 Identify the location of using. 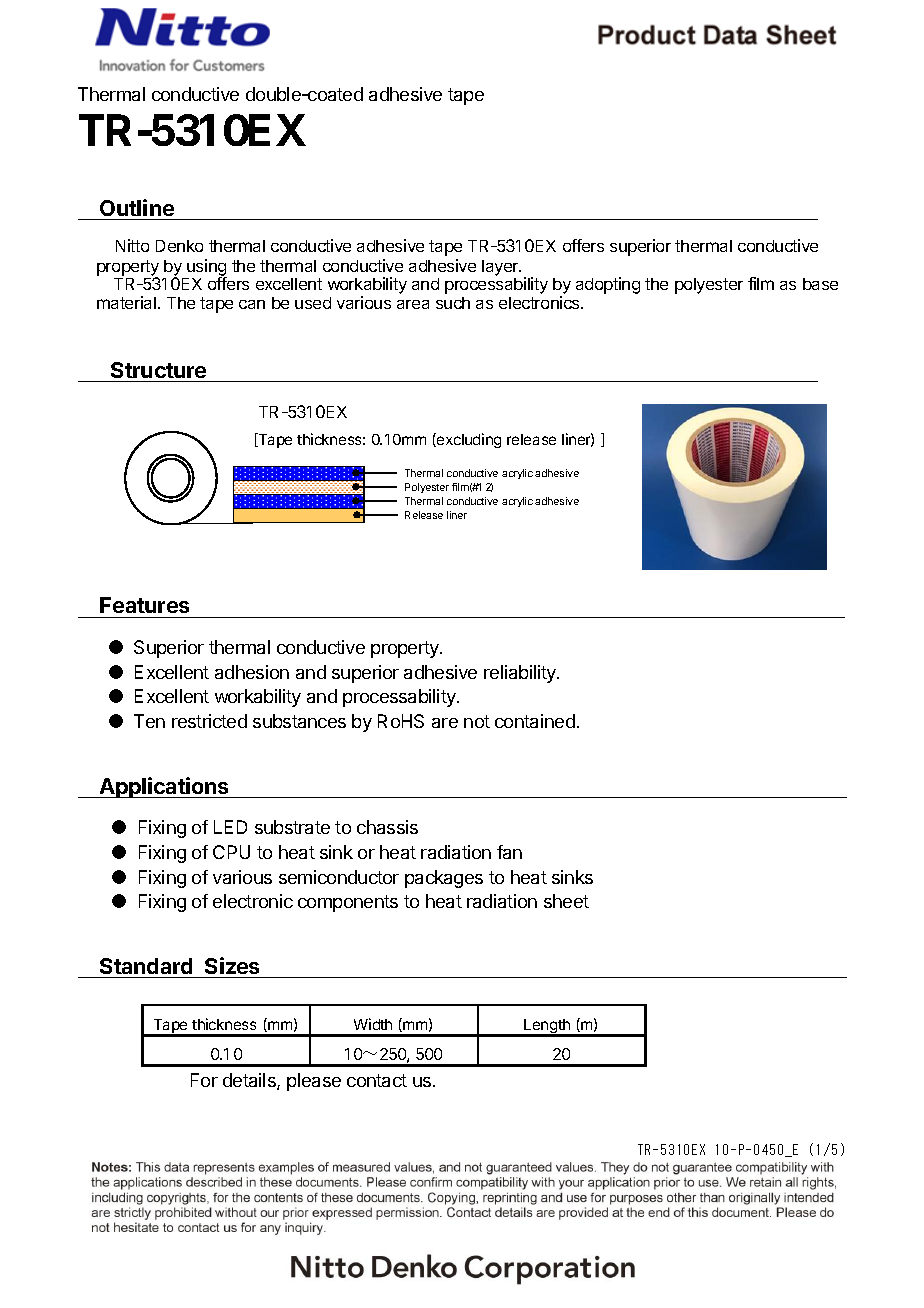
(207, 268).
